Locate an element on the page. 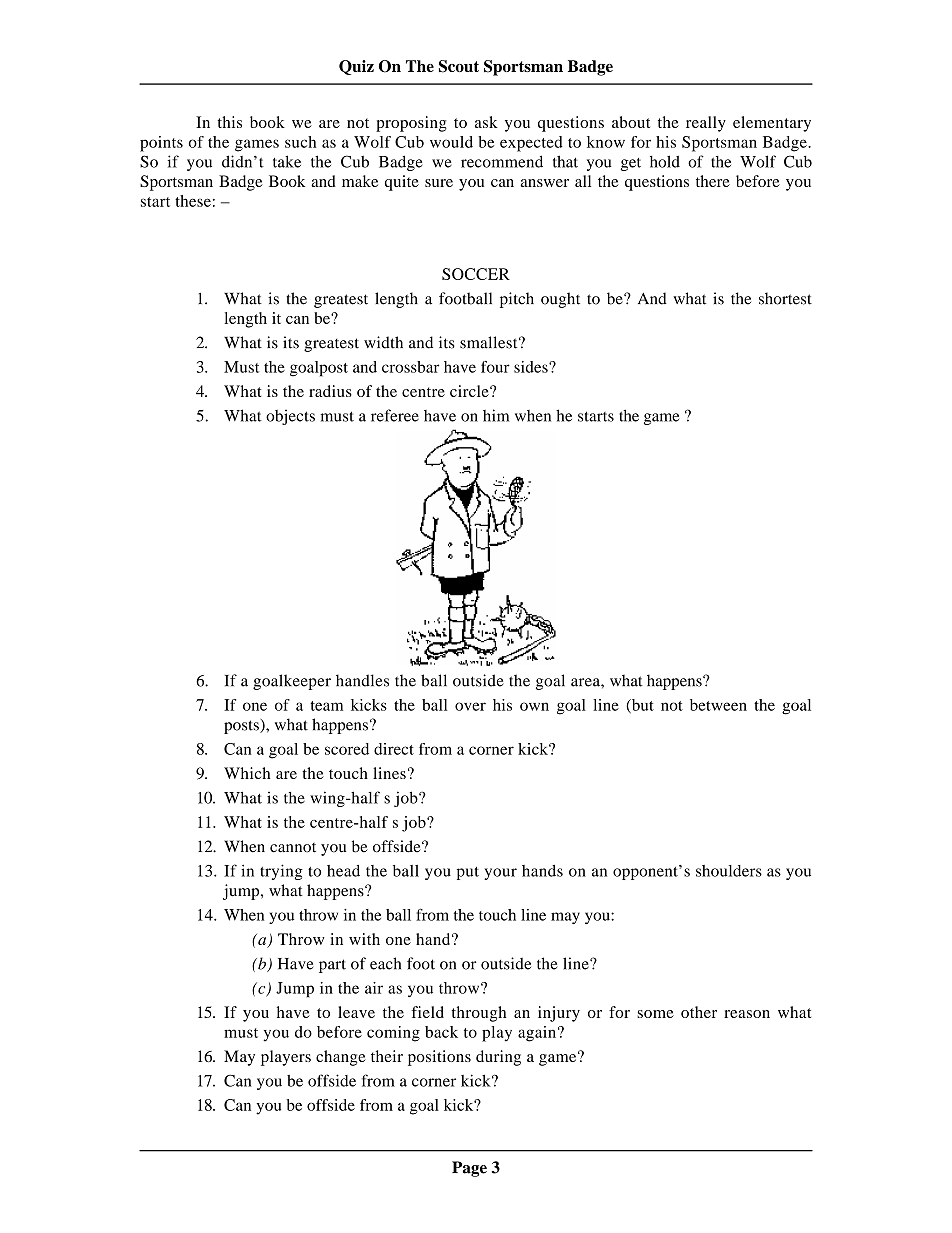  really is located at coordinates (706, 124).
